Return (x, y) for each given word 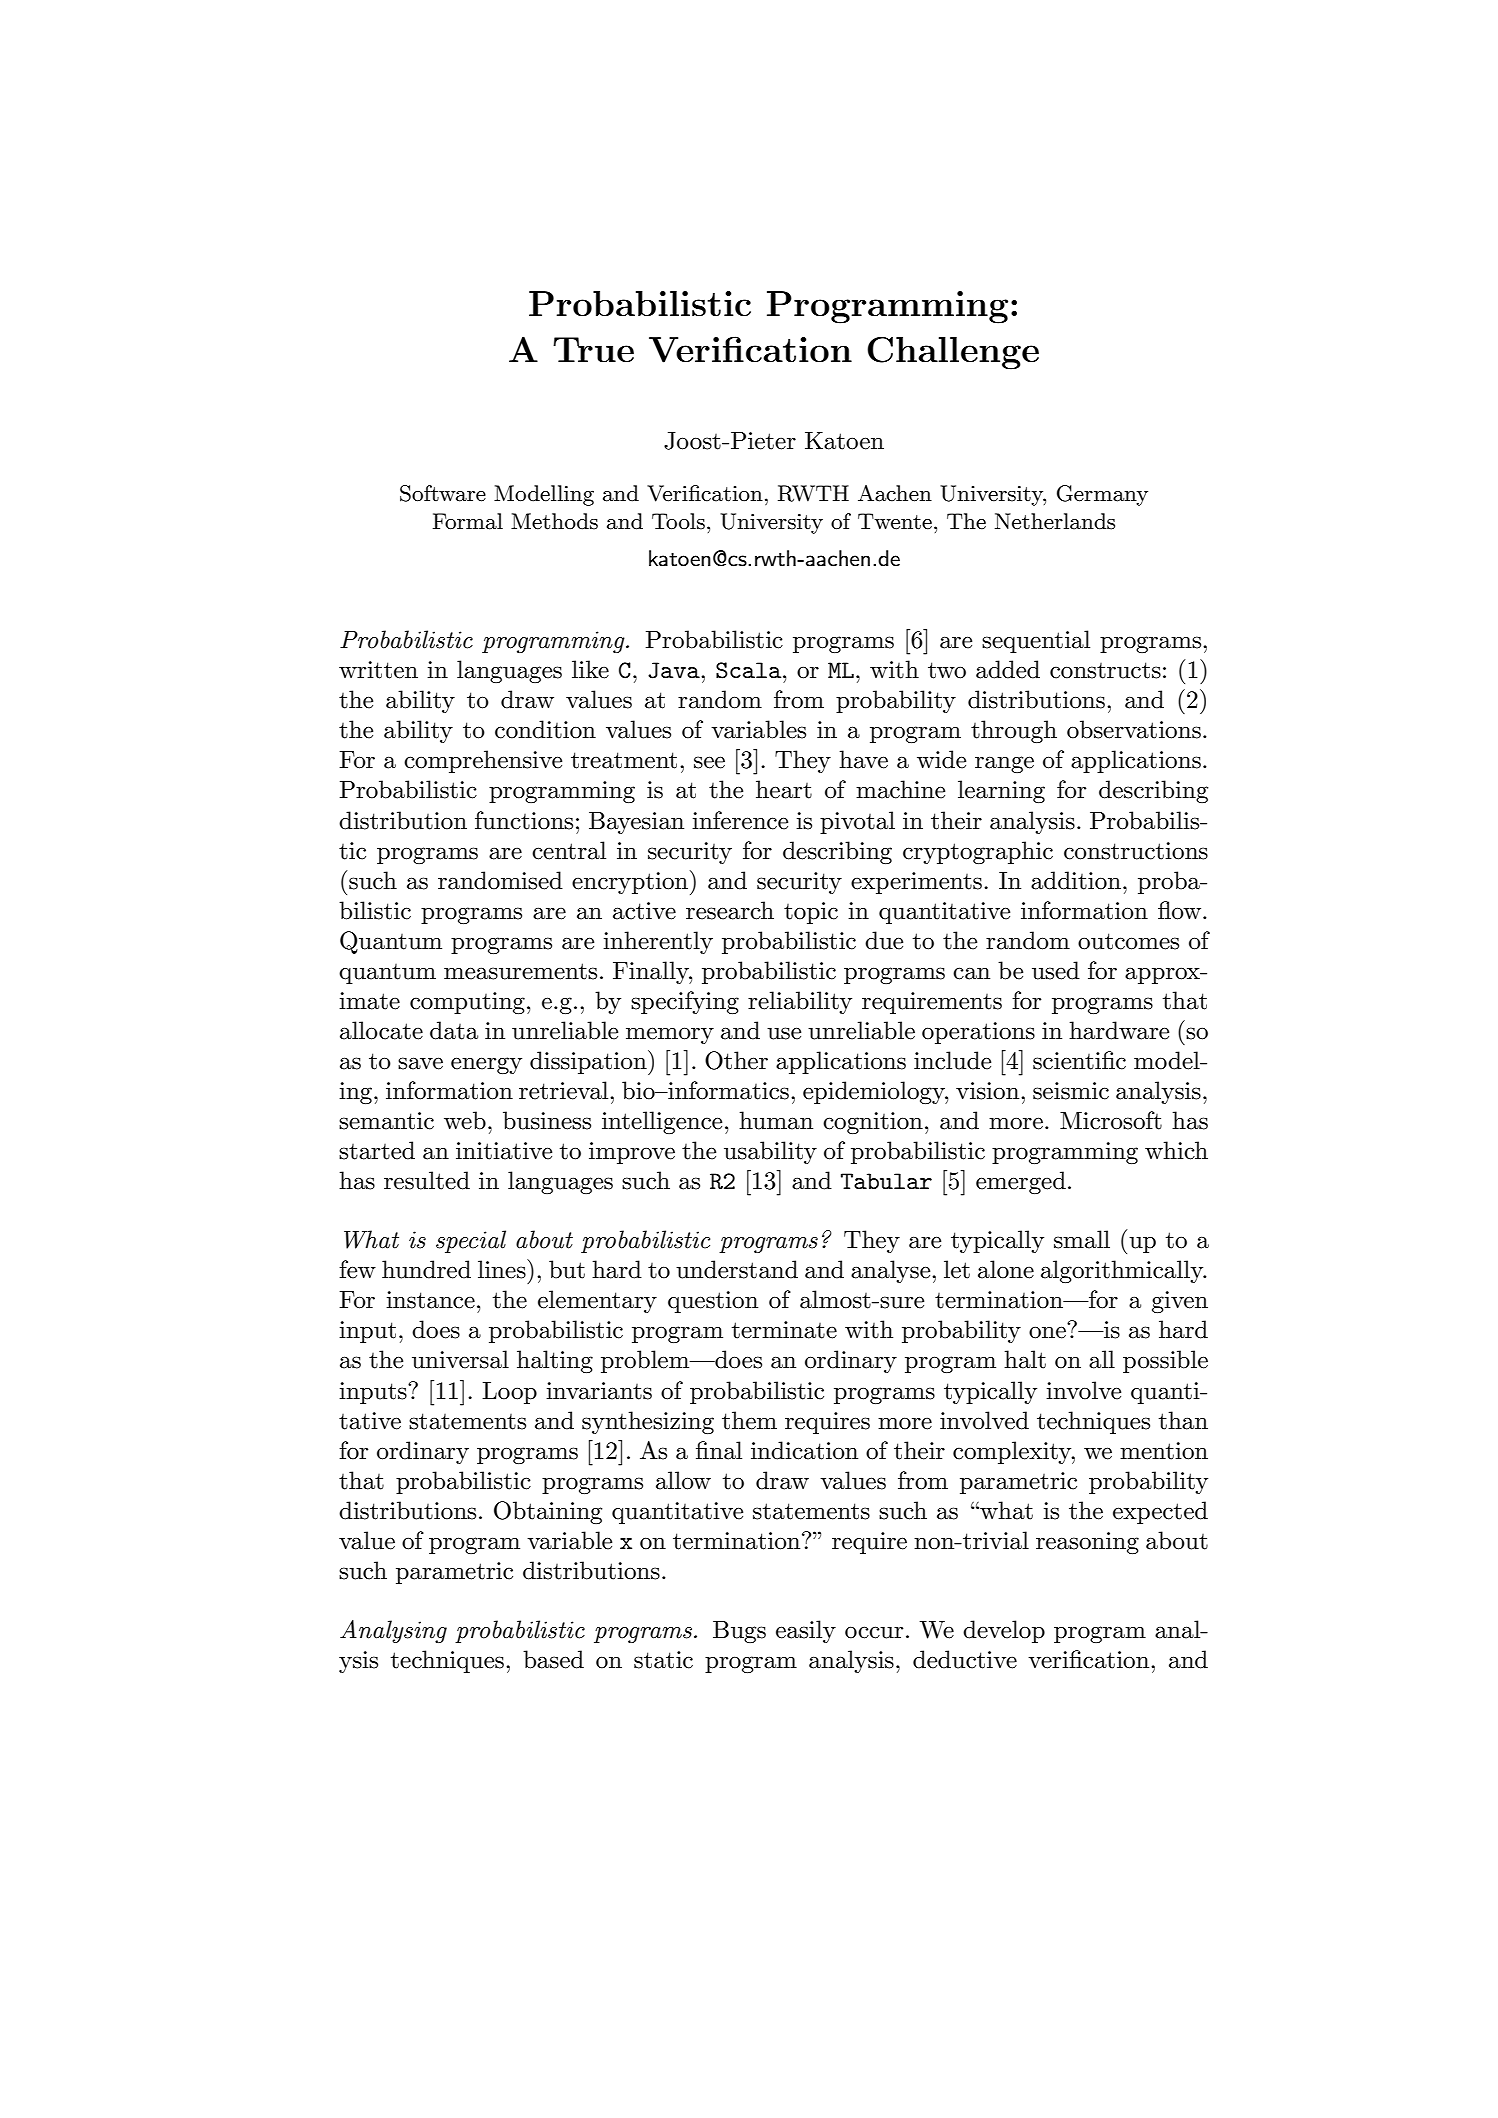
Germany (1102, 495)
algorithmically (1123, 1271)
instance (430, 1300)
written (378, 670)
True (593, 350)
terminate (784, 1330)
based (553, 1659)
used (1056, 970)
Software (443, 493)
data (454, 1030)
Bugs (739, 1632)
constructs (1105, 670)
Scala (750, 670)
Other (736, 1060)
